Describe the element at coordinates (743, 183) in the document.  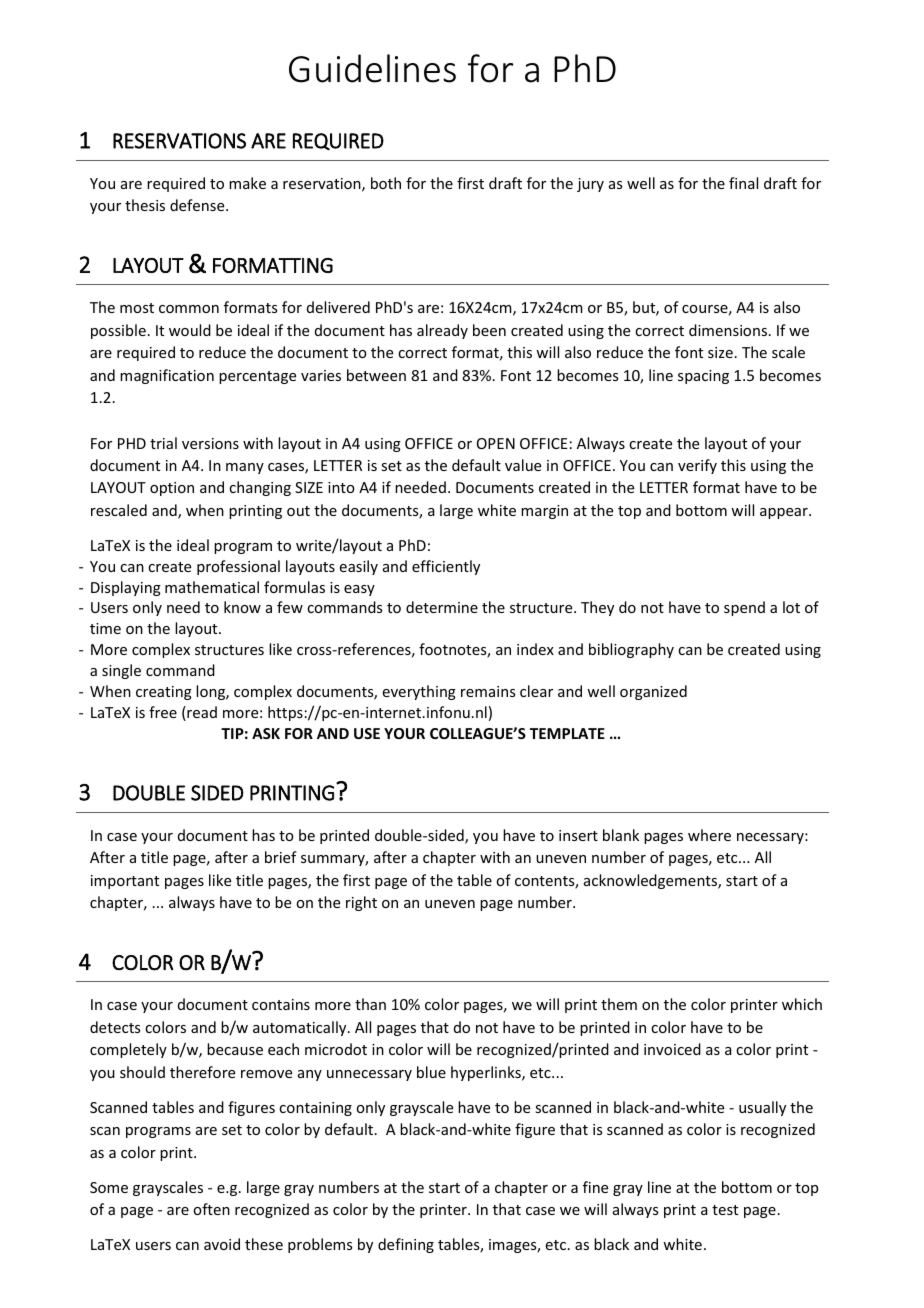
I see `final` at that location.
